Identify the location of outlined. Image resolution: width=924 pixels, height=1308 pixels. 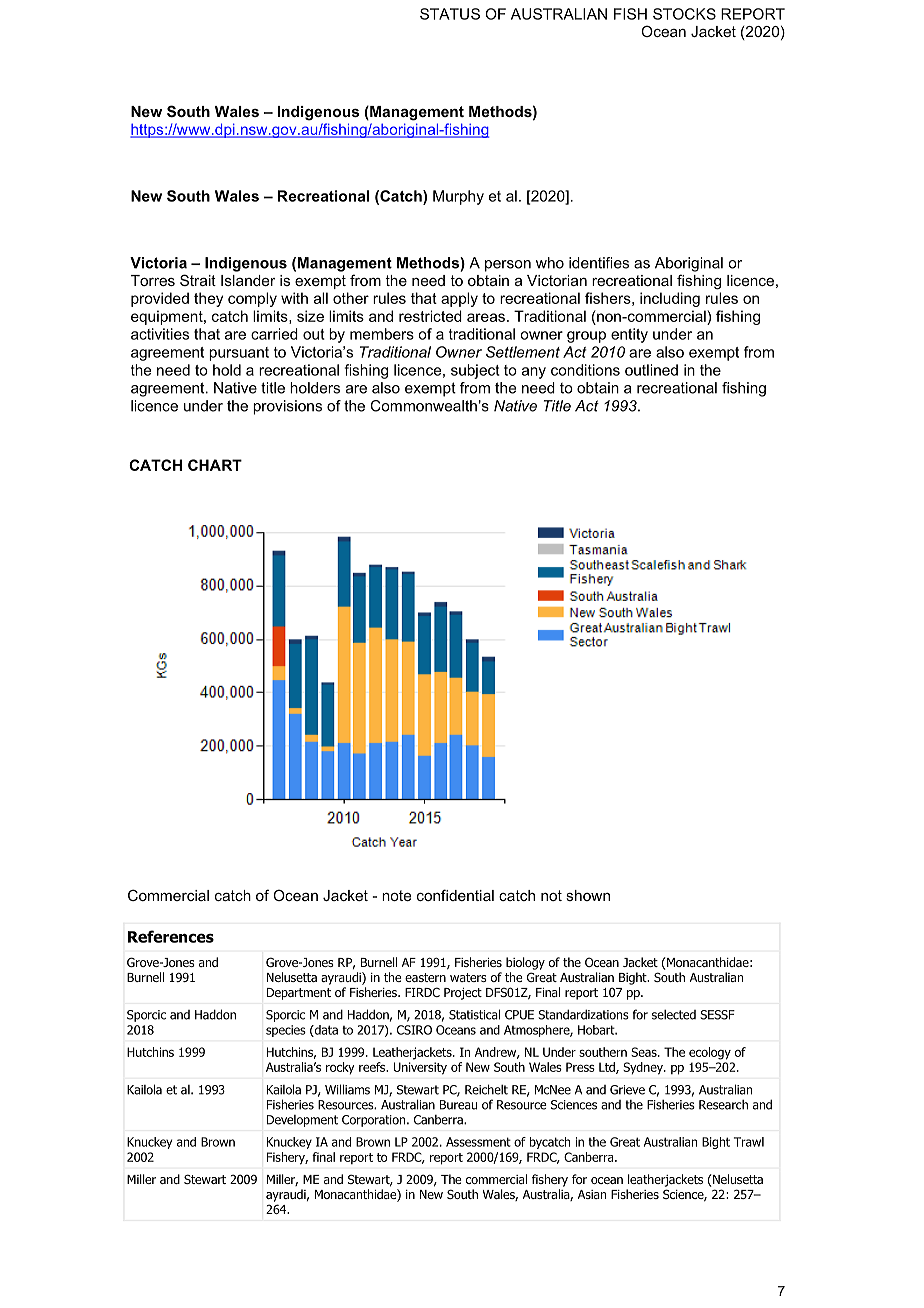
(651, 370).
